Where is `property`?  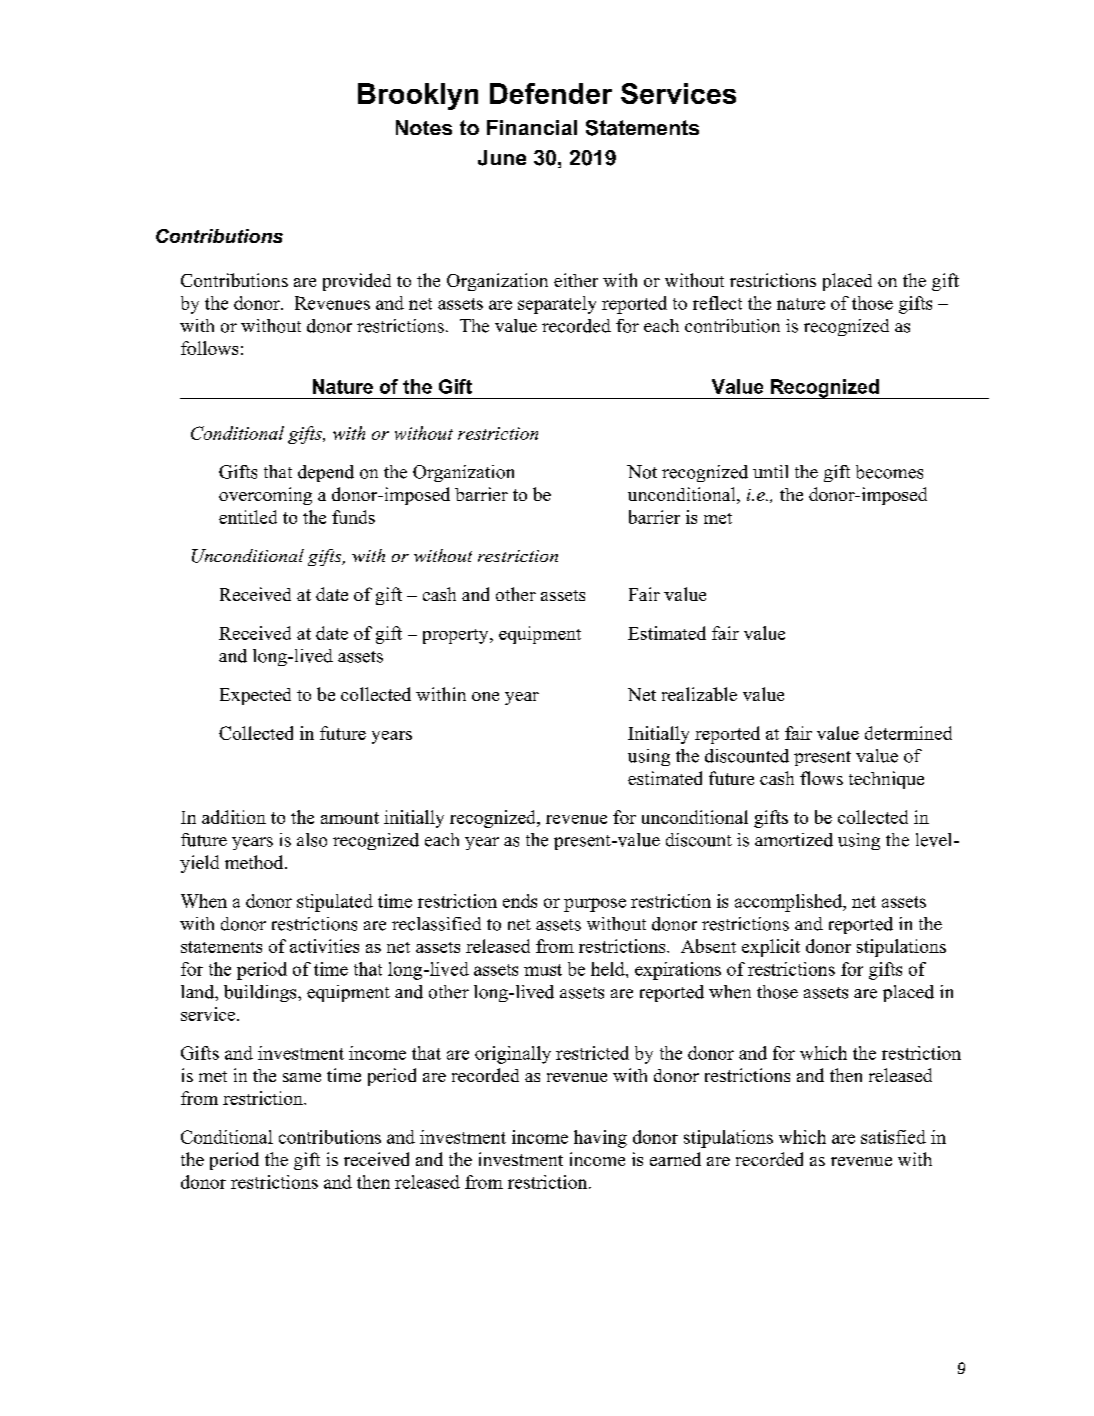
property is located at coordinates (457, 636).
